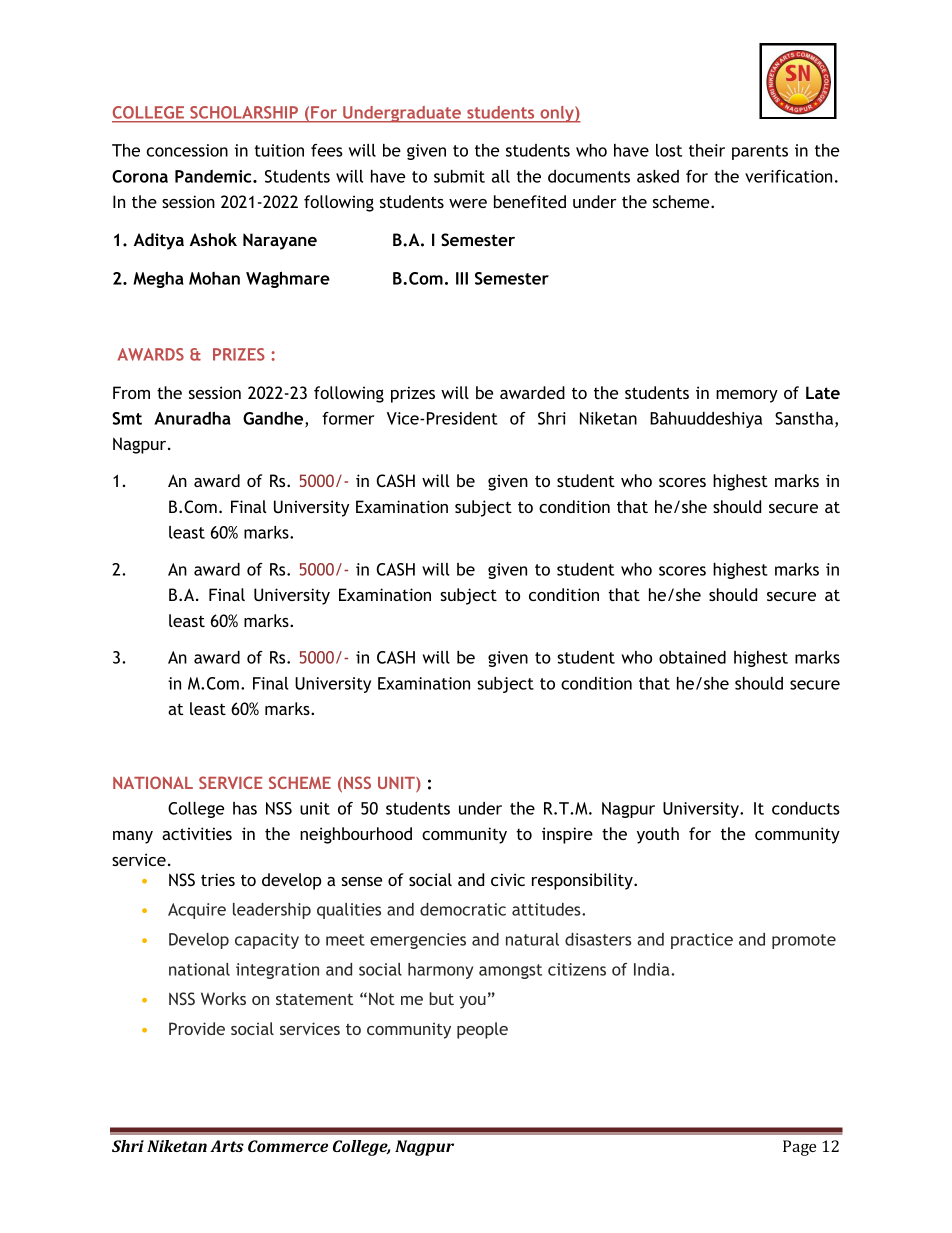 This document has width=952, height=1233. What do you see at coordinates (692, 657) in the document?
I see `obtained` at bounding box center [692, 657].
